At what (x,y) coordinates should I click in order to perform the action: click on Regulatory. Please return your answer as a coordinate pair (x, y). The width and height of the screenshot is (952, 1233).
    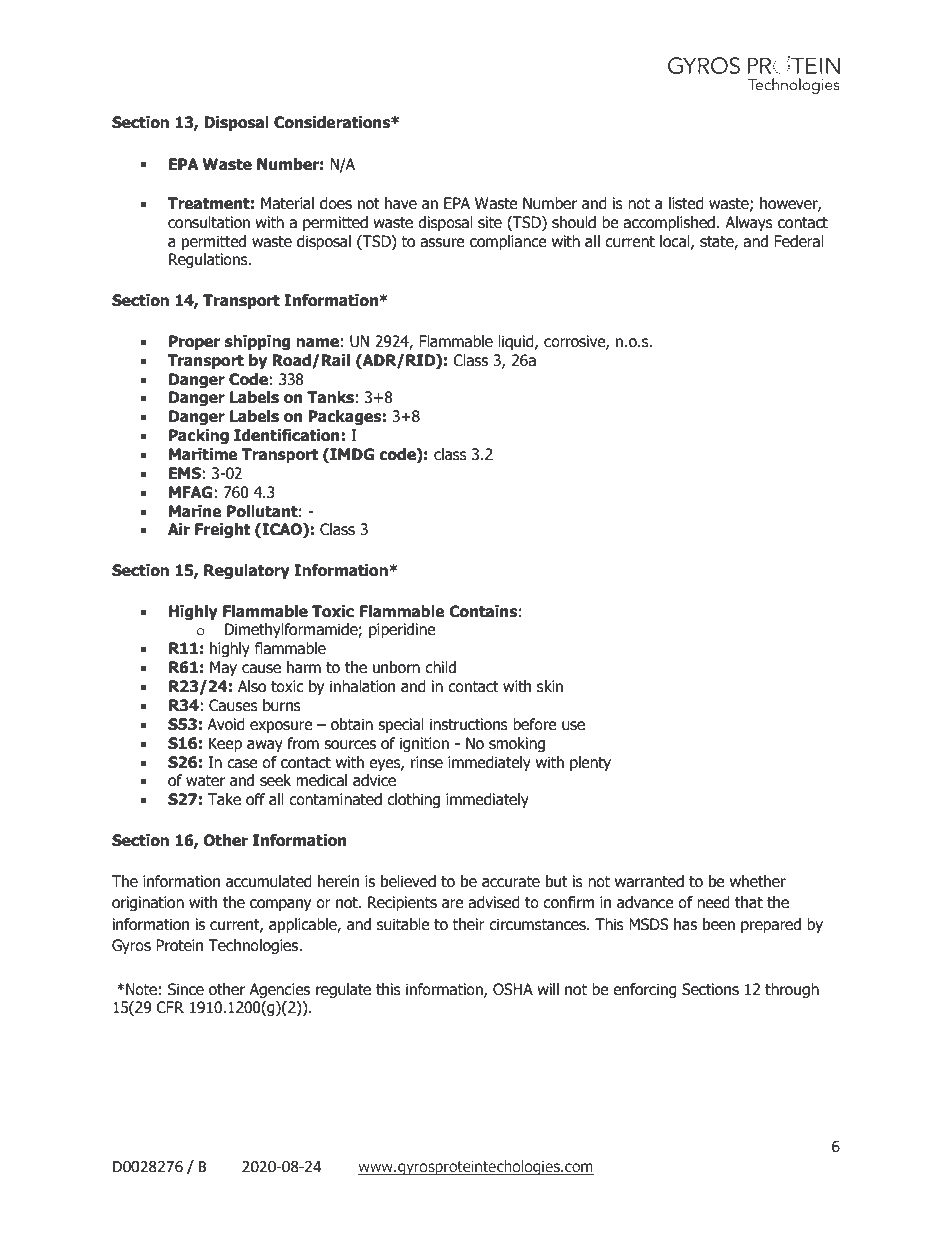
    Looking at the image, I should click on (247, 571).
